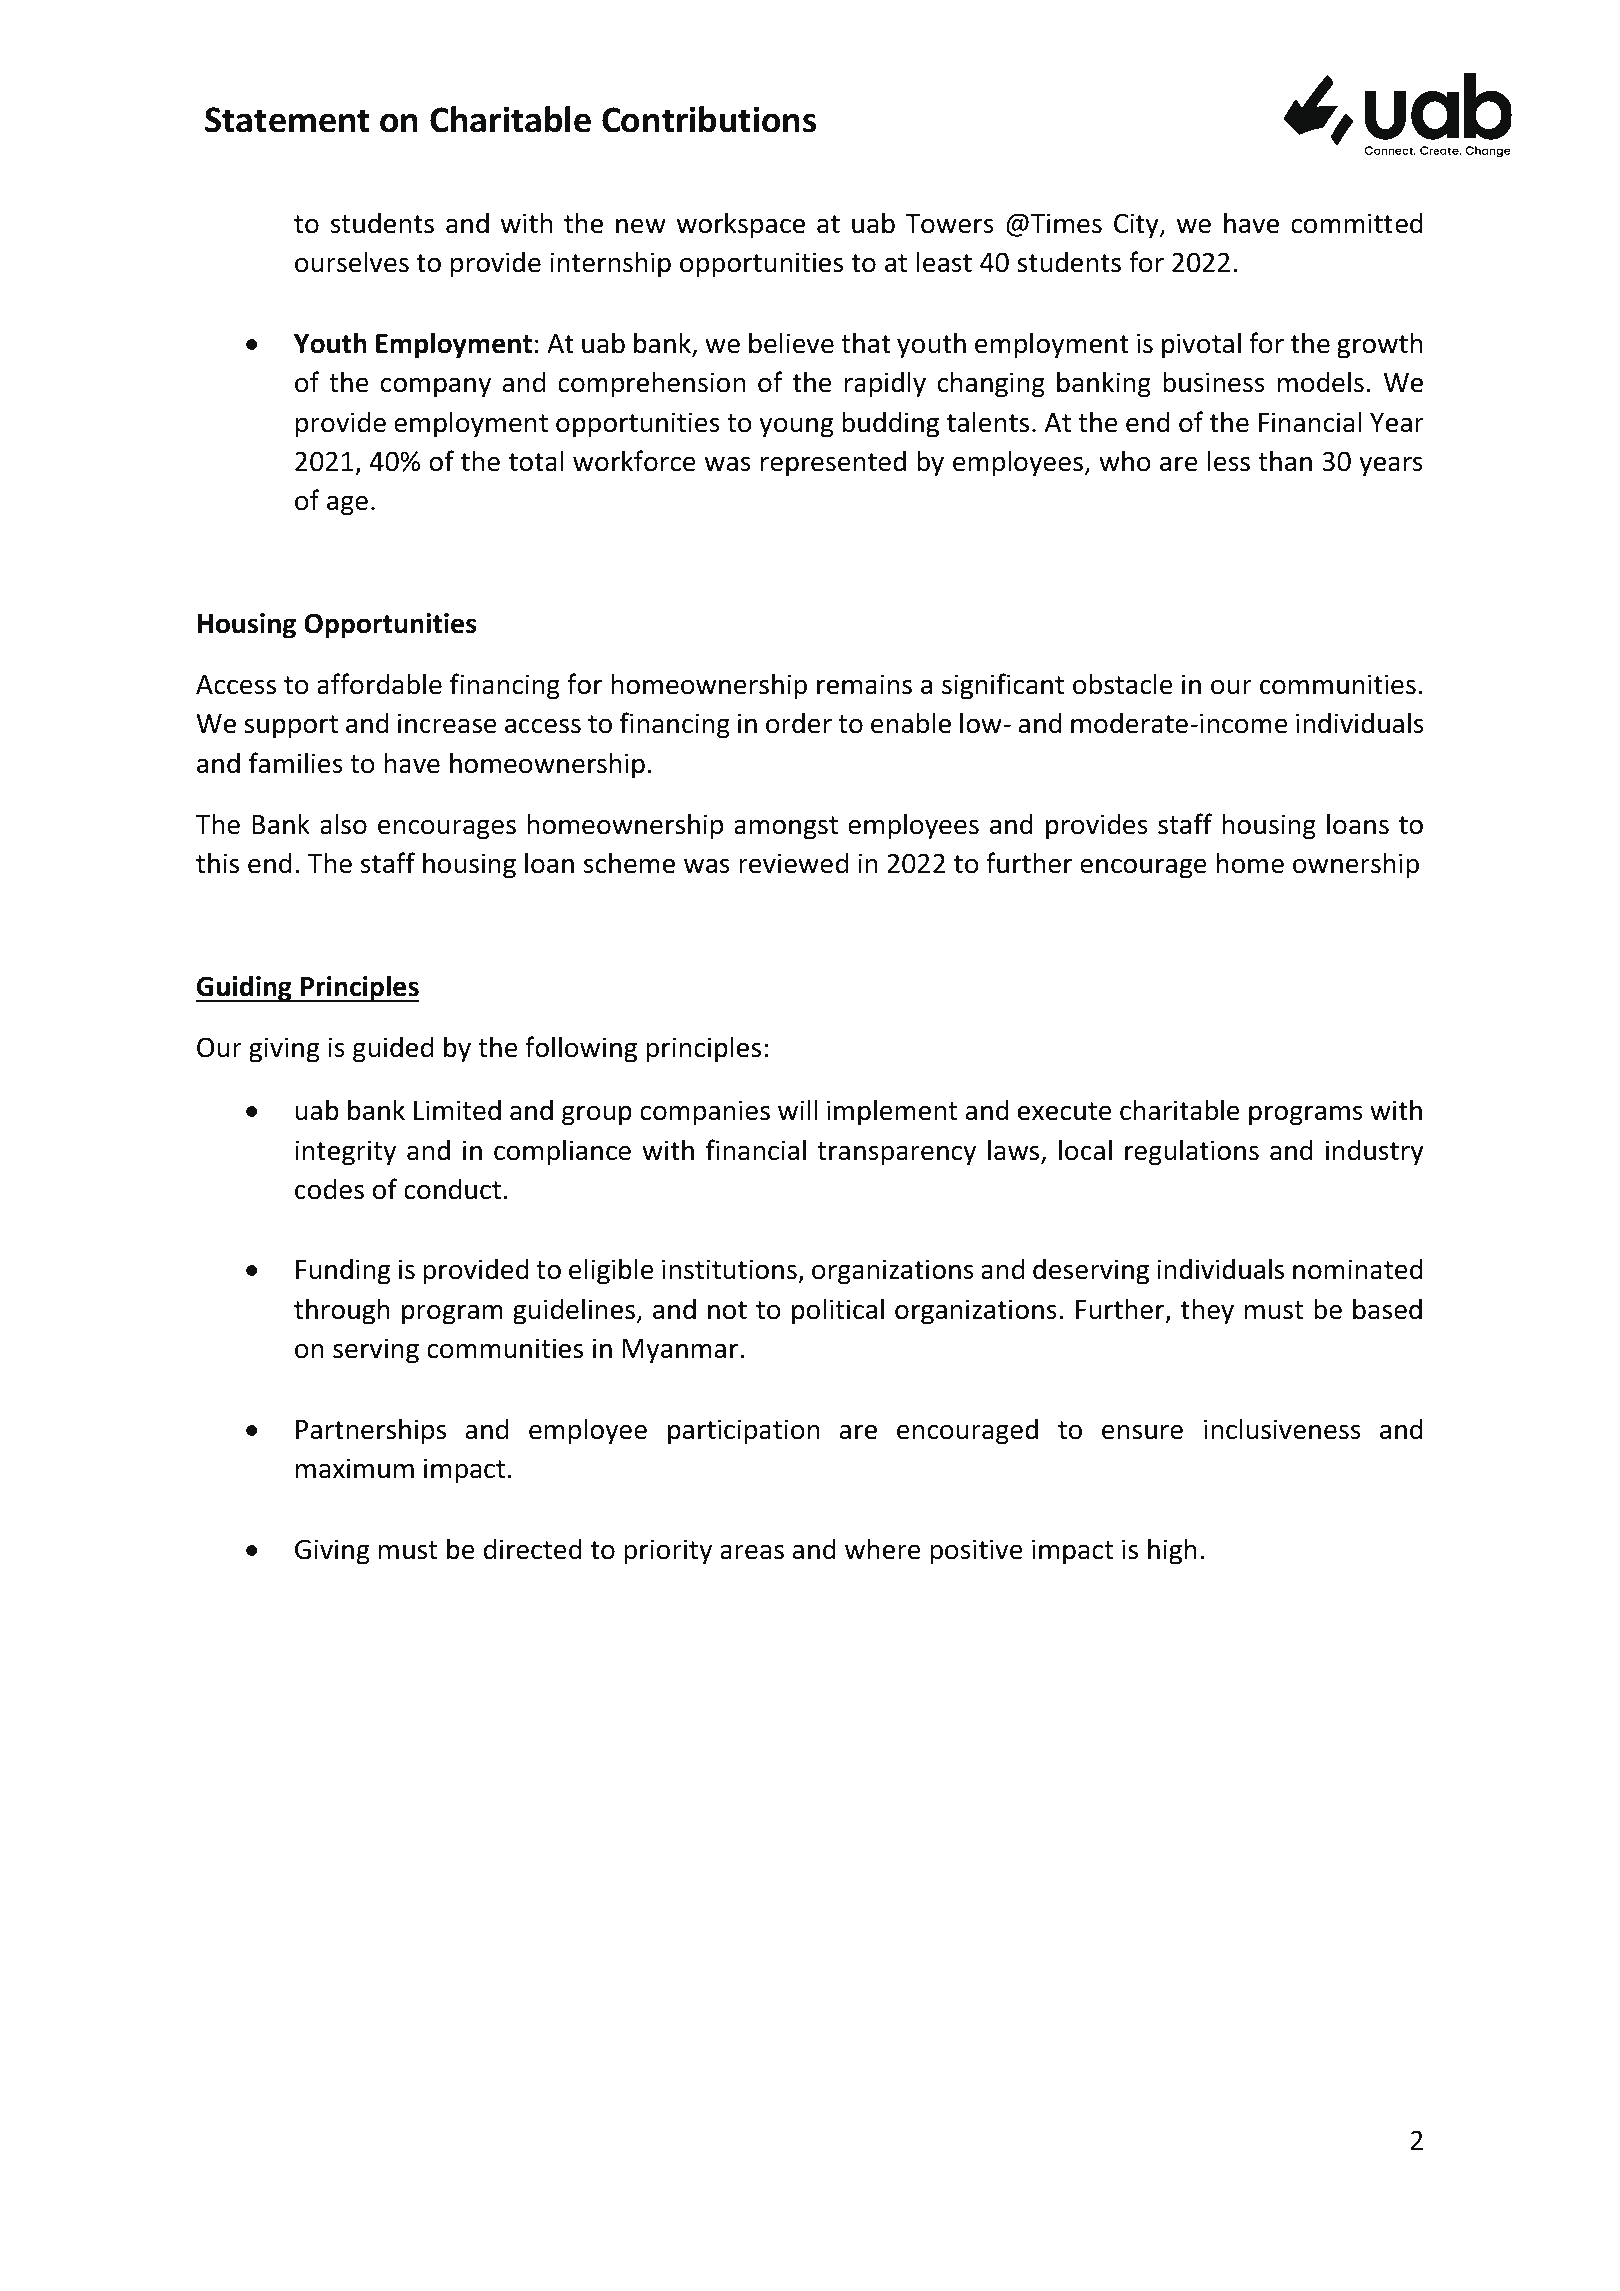  I want to click on remains, so click(864, 684).
